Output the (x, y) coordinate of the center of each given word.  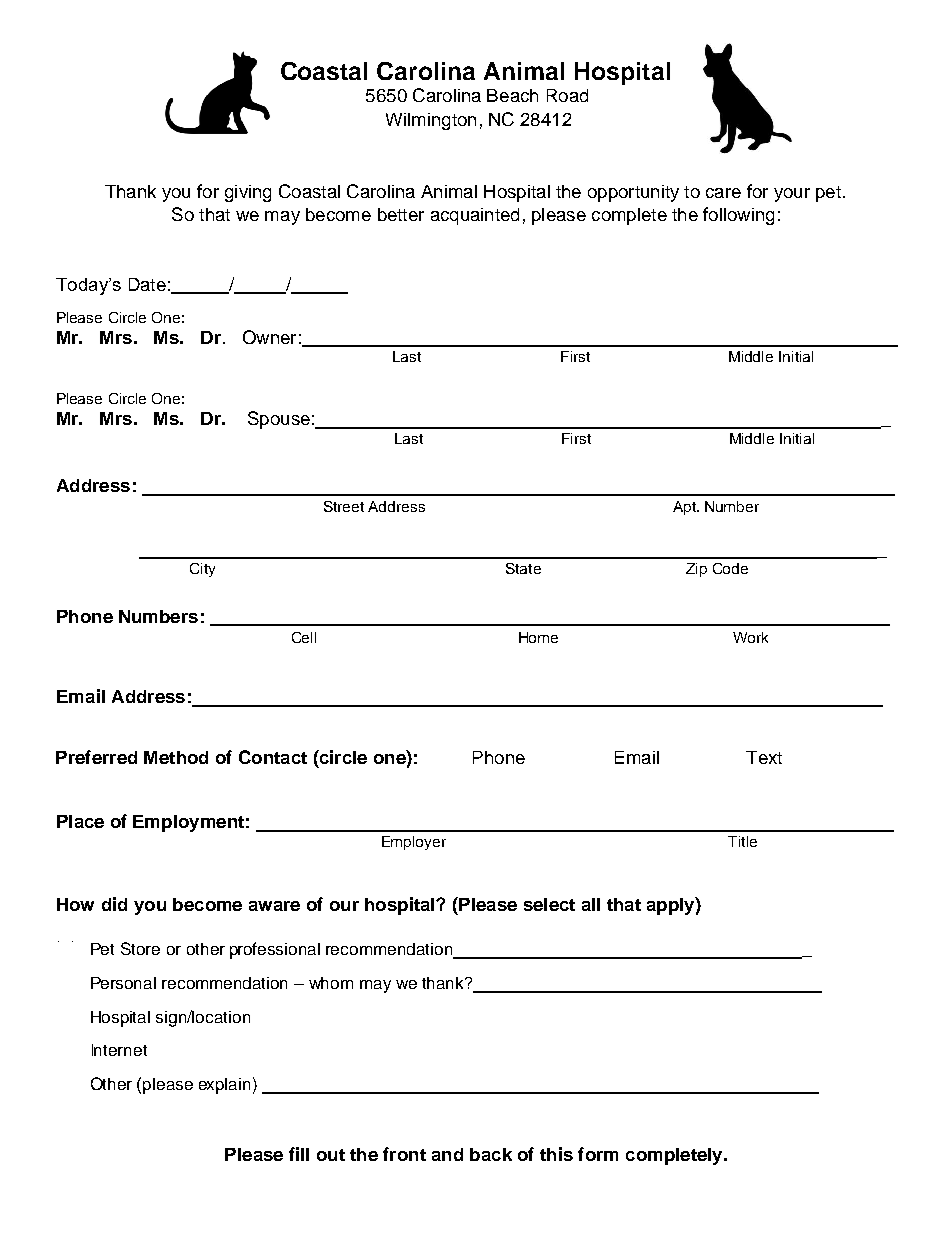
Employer (414, 843)
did (114, 904)
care (723, 193)
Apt (685, 508)
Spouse (279, 420)
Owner (269, 337)
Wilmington (431, 121)
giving (248, 193)
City (202, 570)
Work (750, 637)
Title (742, 841)
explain (224, 1086)
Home (538, 637)
